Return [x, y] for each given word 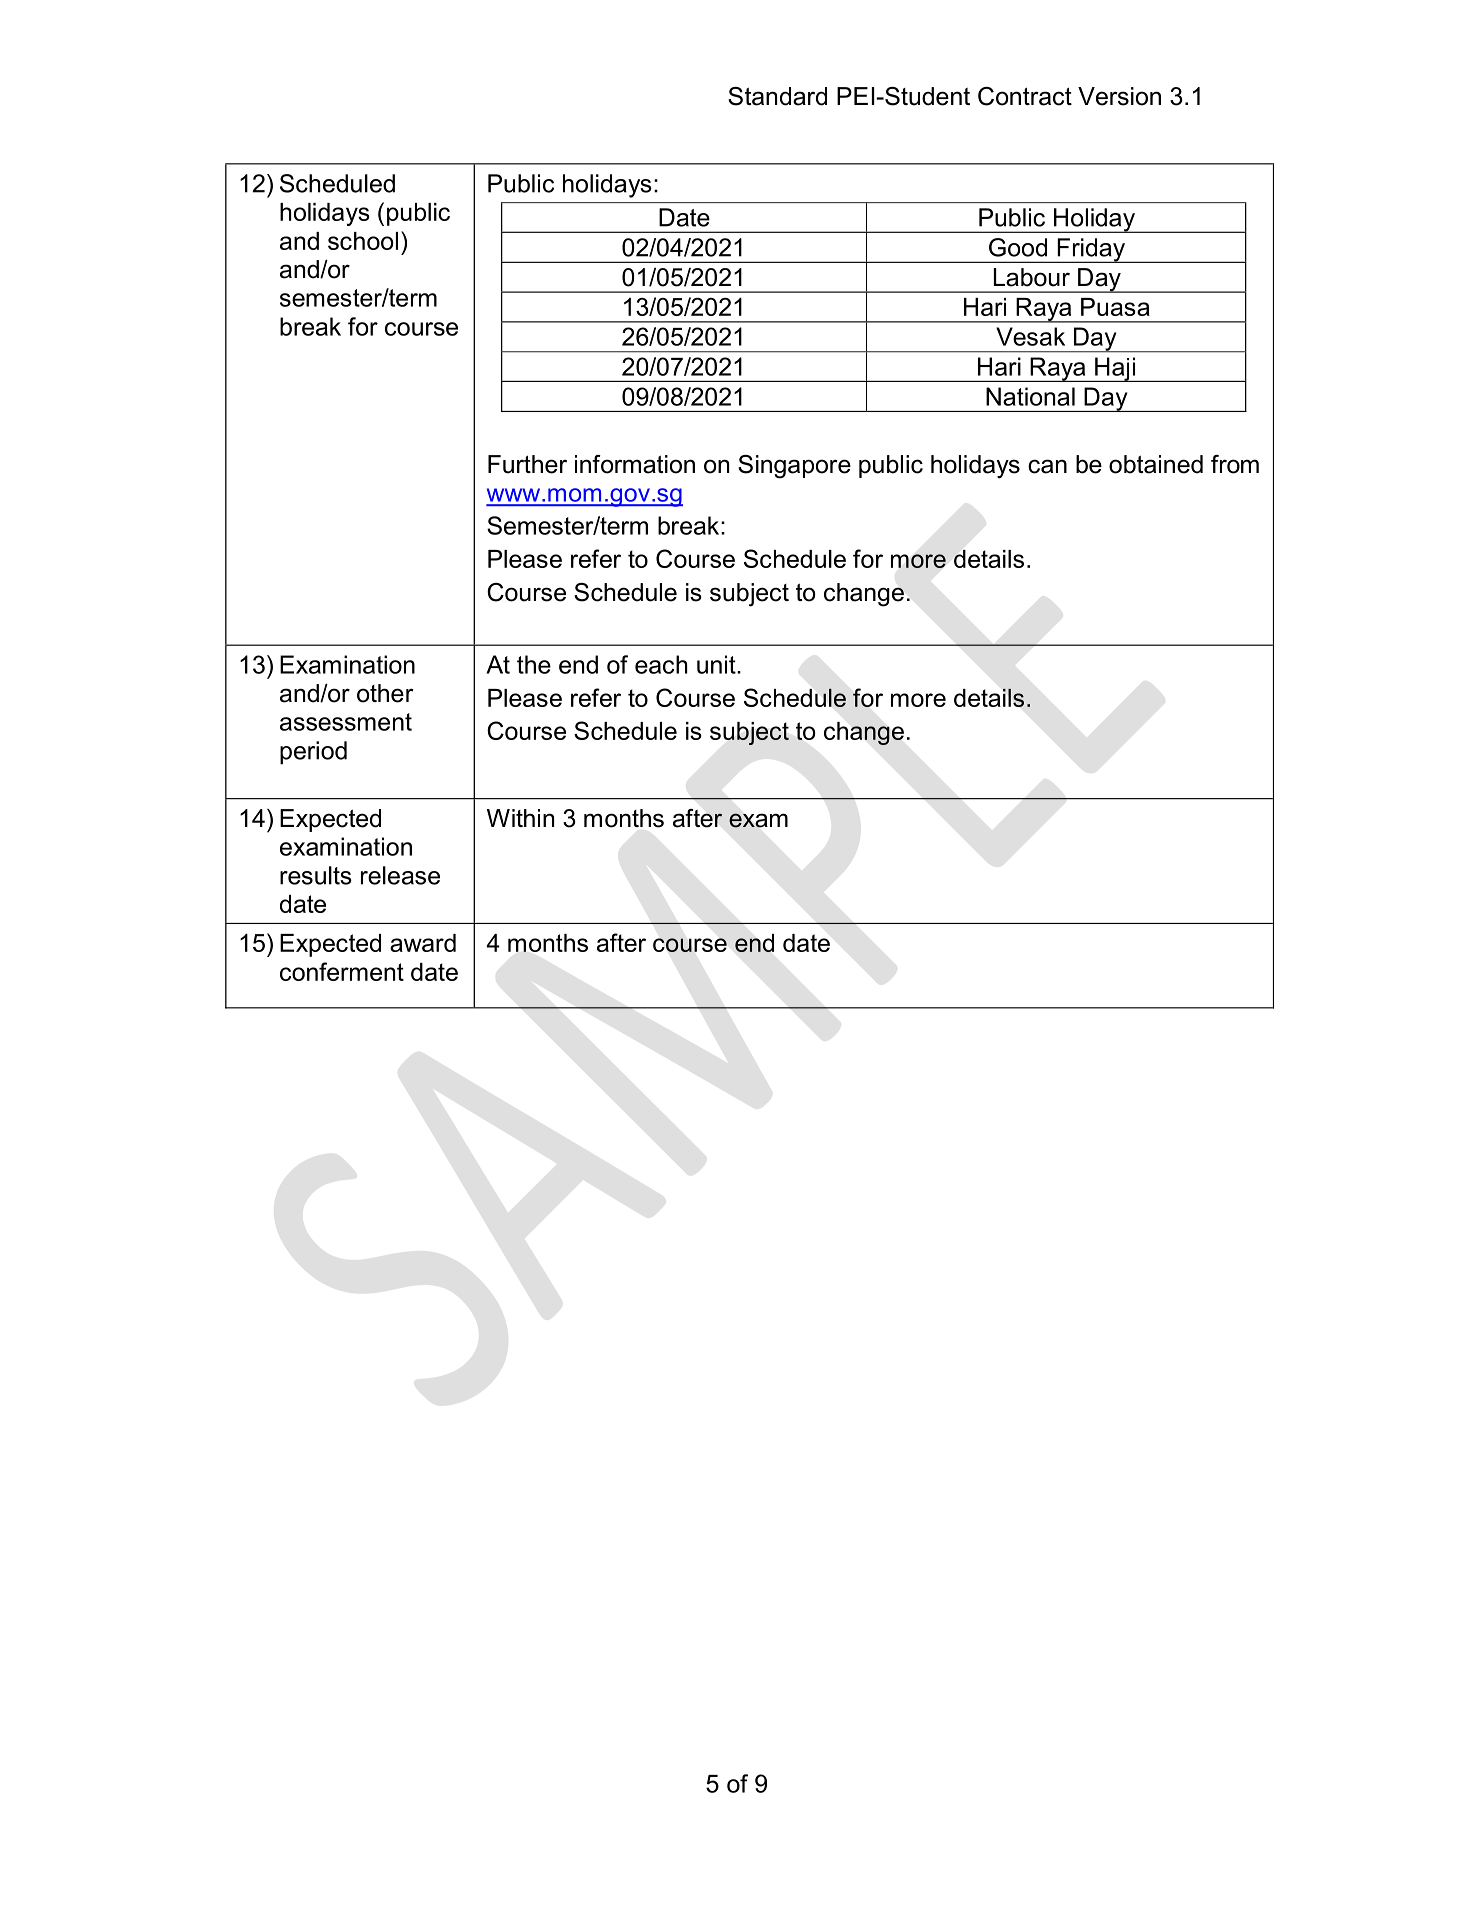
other [385, 693]
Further [527, 464]
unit [717, 664]
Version [1119, 96]
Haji [1115, 369]
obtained [1156, 464]
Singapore [794, 467]
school [363, 241]
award [423, 943]
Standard [777, 96]
